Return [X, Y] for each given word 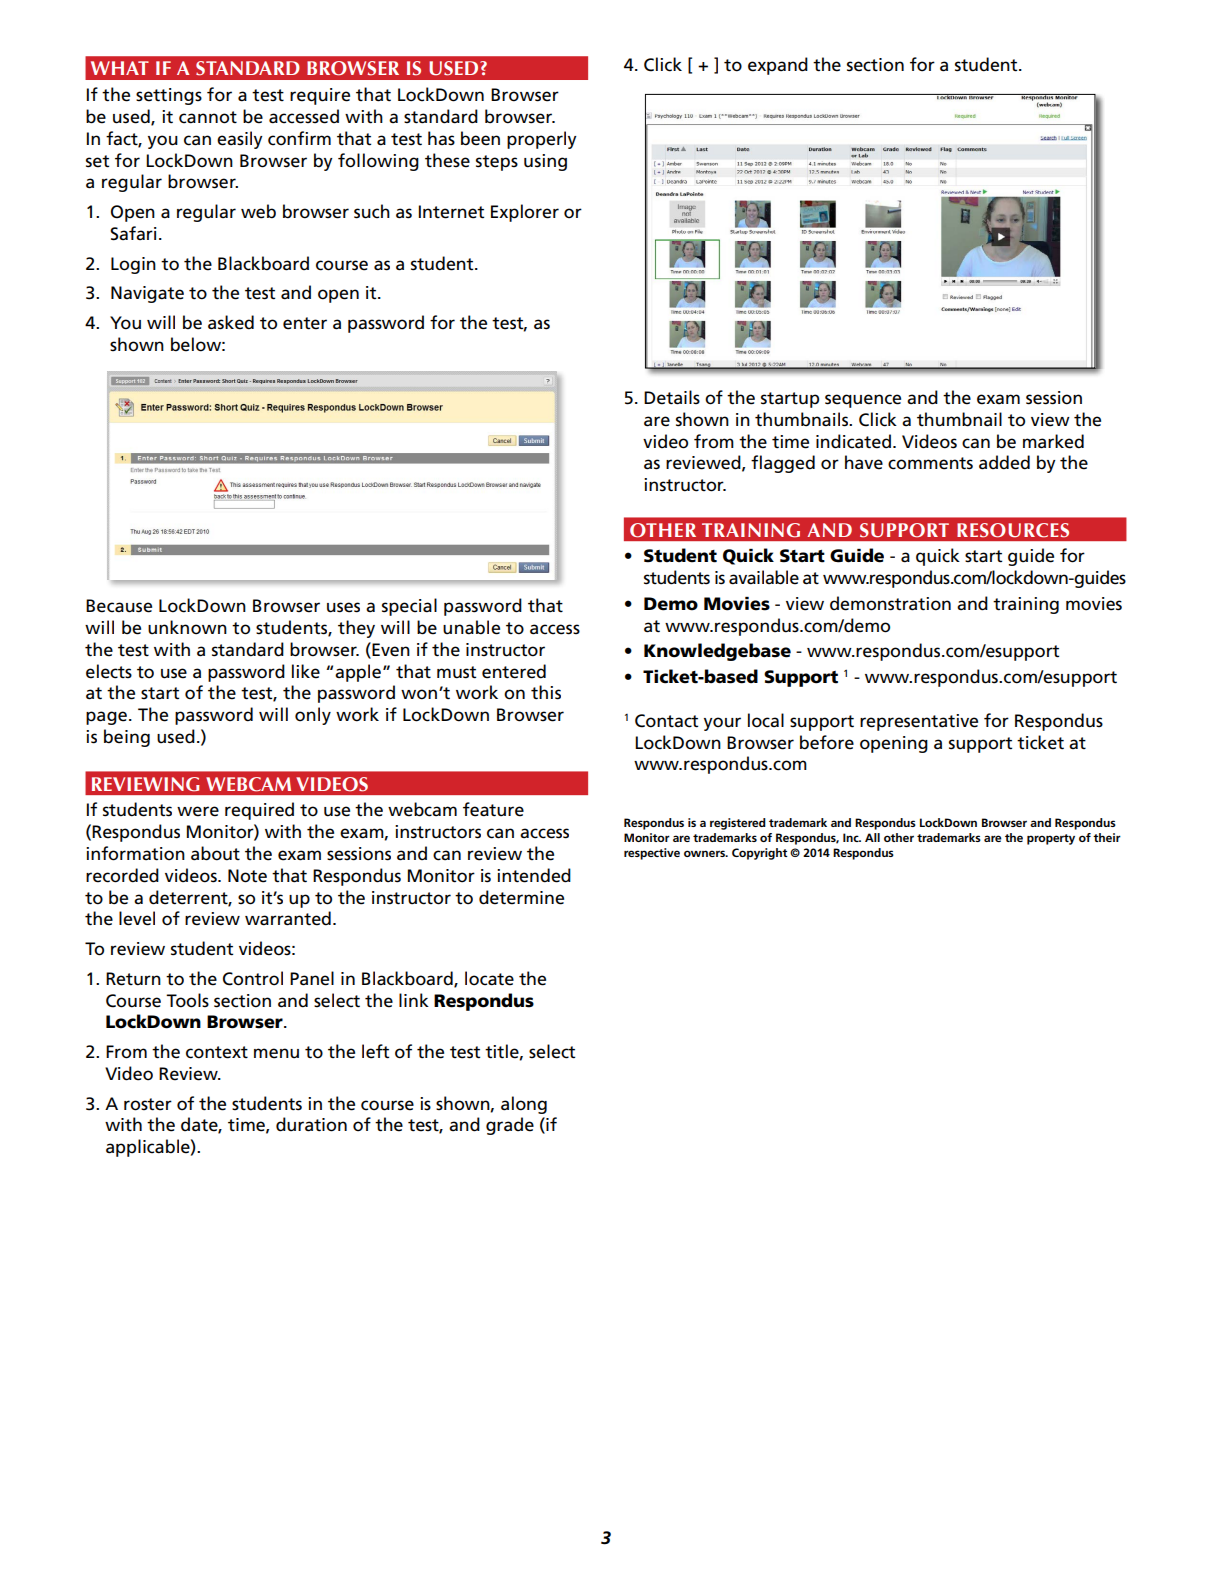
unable [471, 627]
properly [542, 140]
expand [778, 66]
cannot [208, 117]
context [217, 1052]
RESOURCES [1013, 530]
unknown [187, 627]
